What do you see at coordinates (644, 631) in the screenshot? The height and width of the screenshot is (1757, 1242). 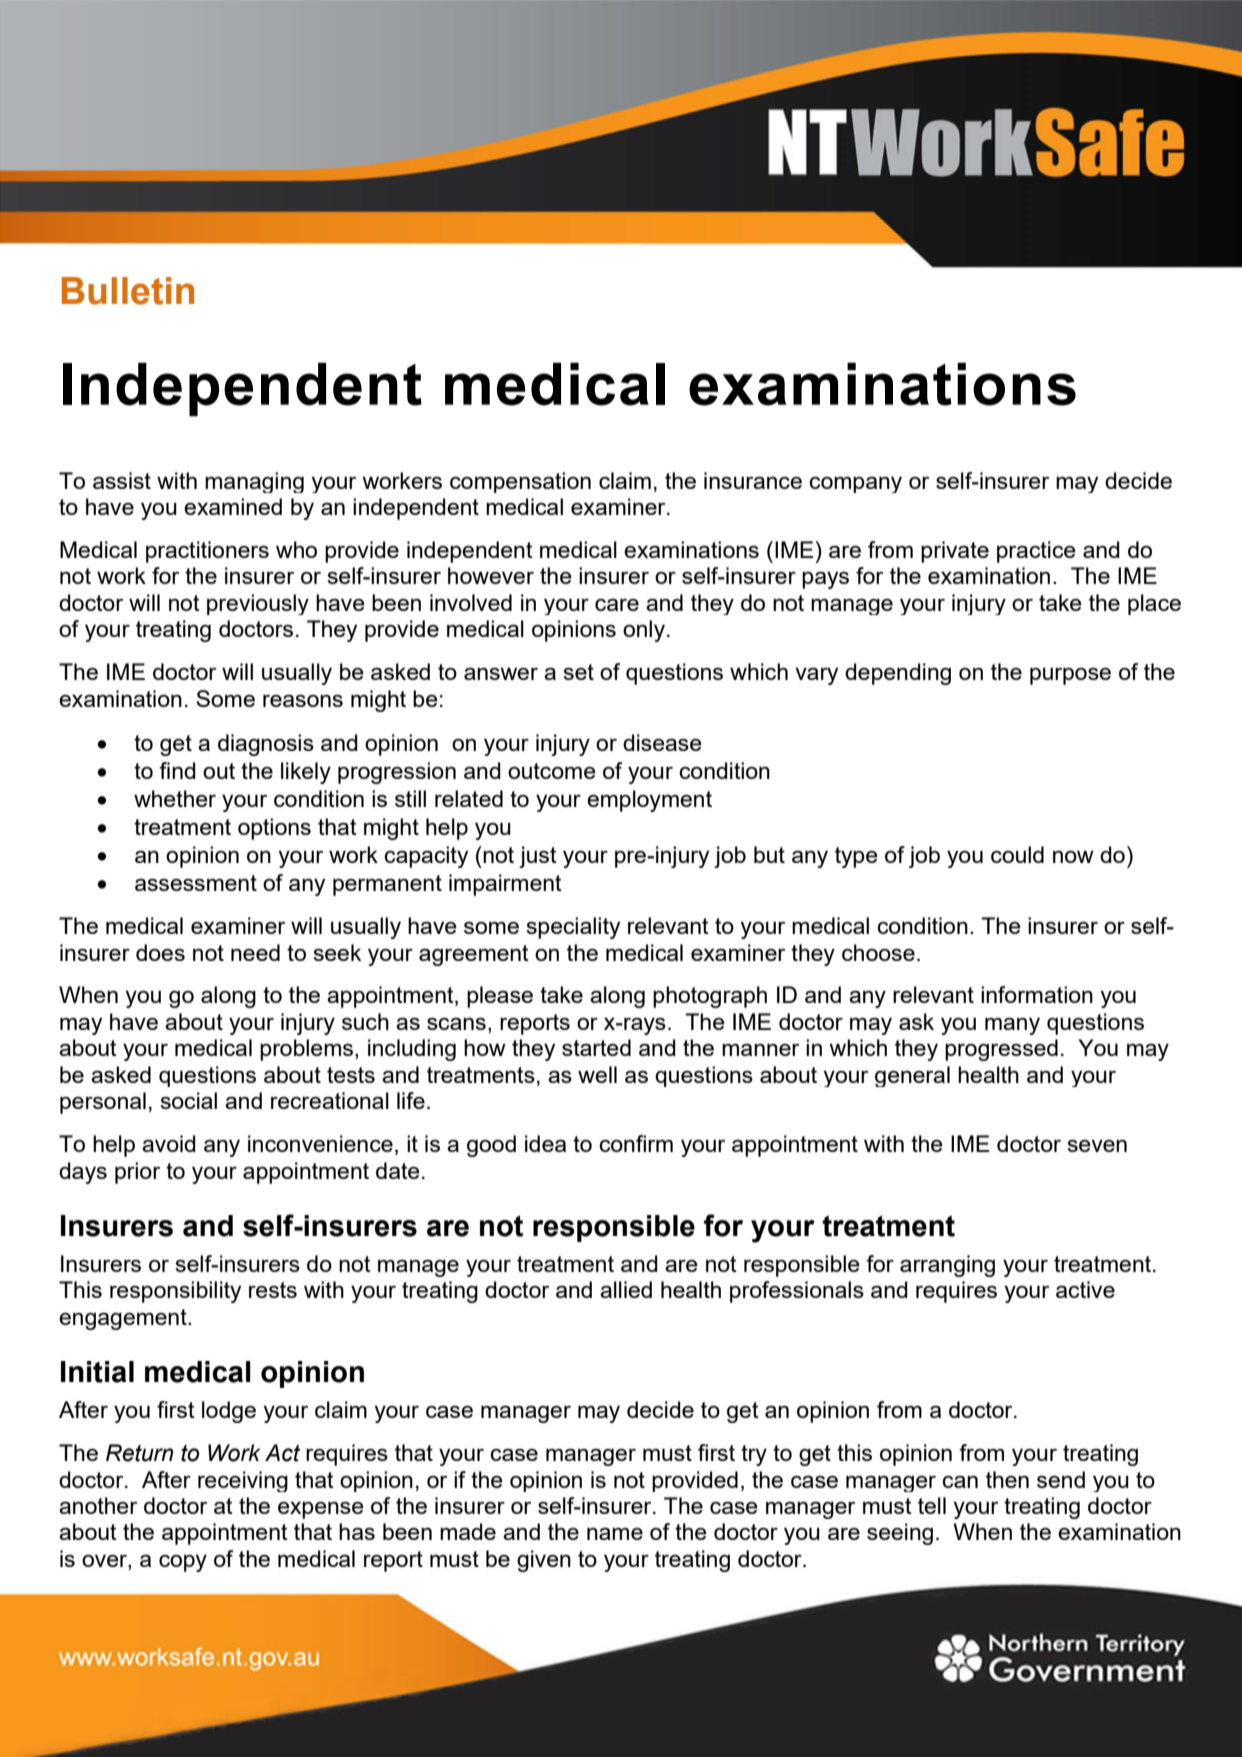 I see `only` at bounding box center [644, 631].
